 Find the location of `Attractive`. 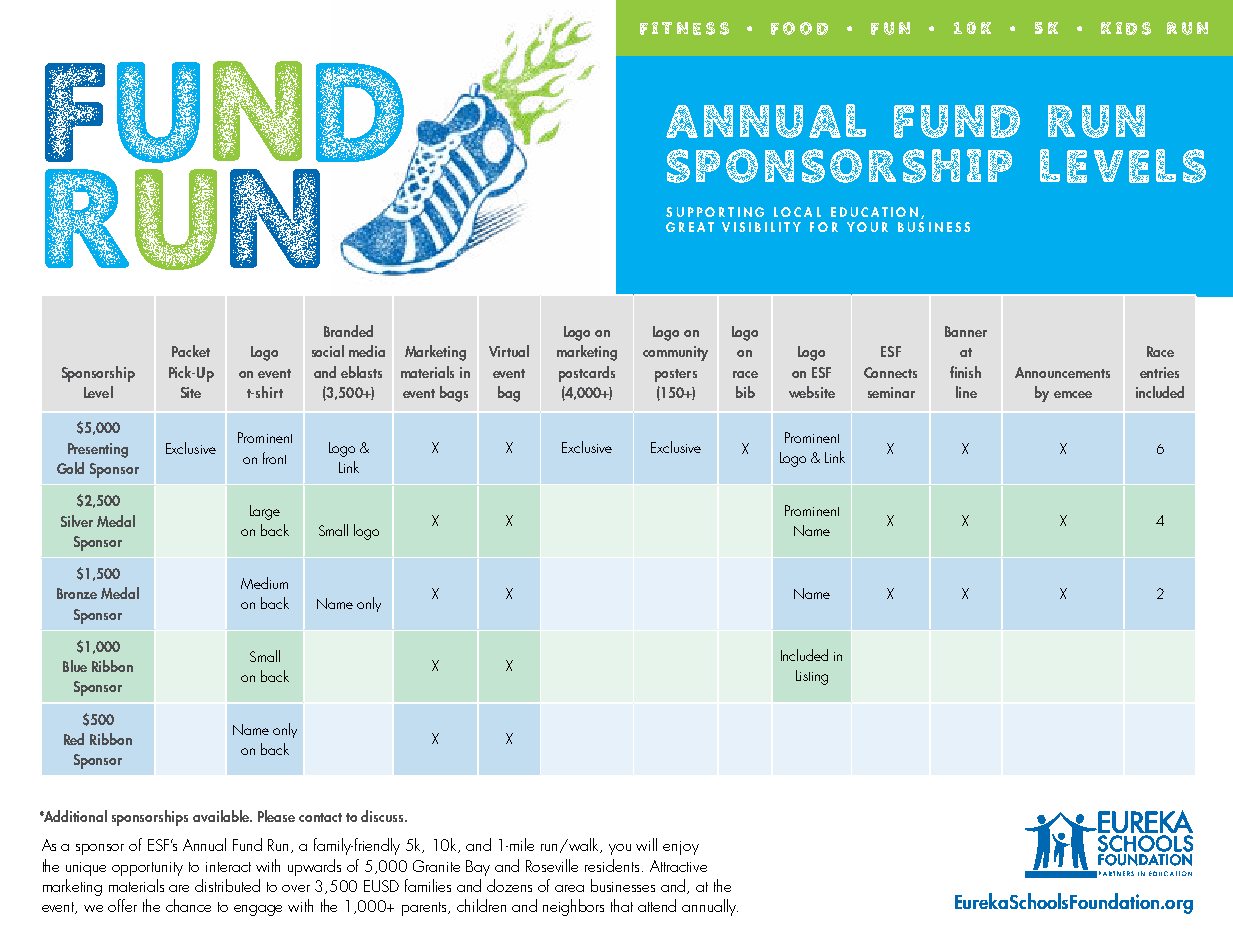

Attractive is located at coordinates (678, 866).
